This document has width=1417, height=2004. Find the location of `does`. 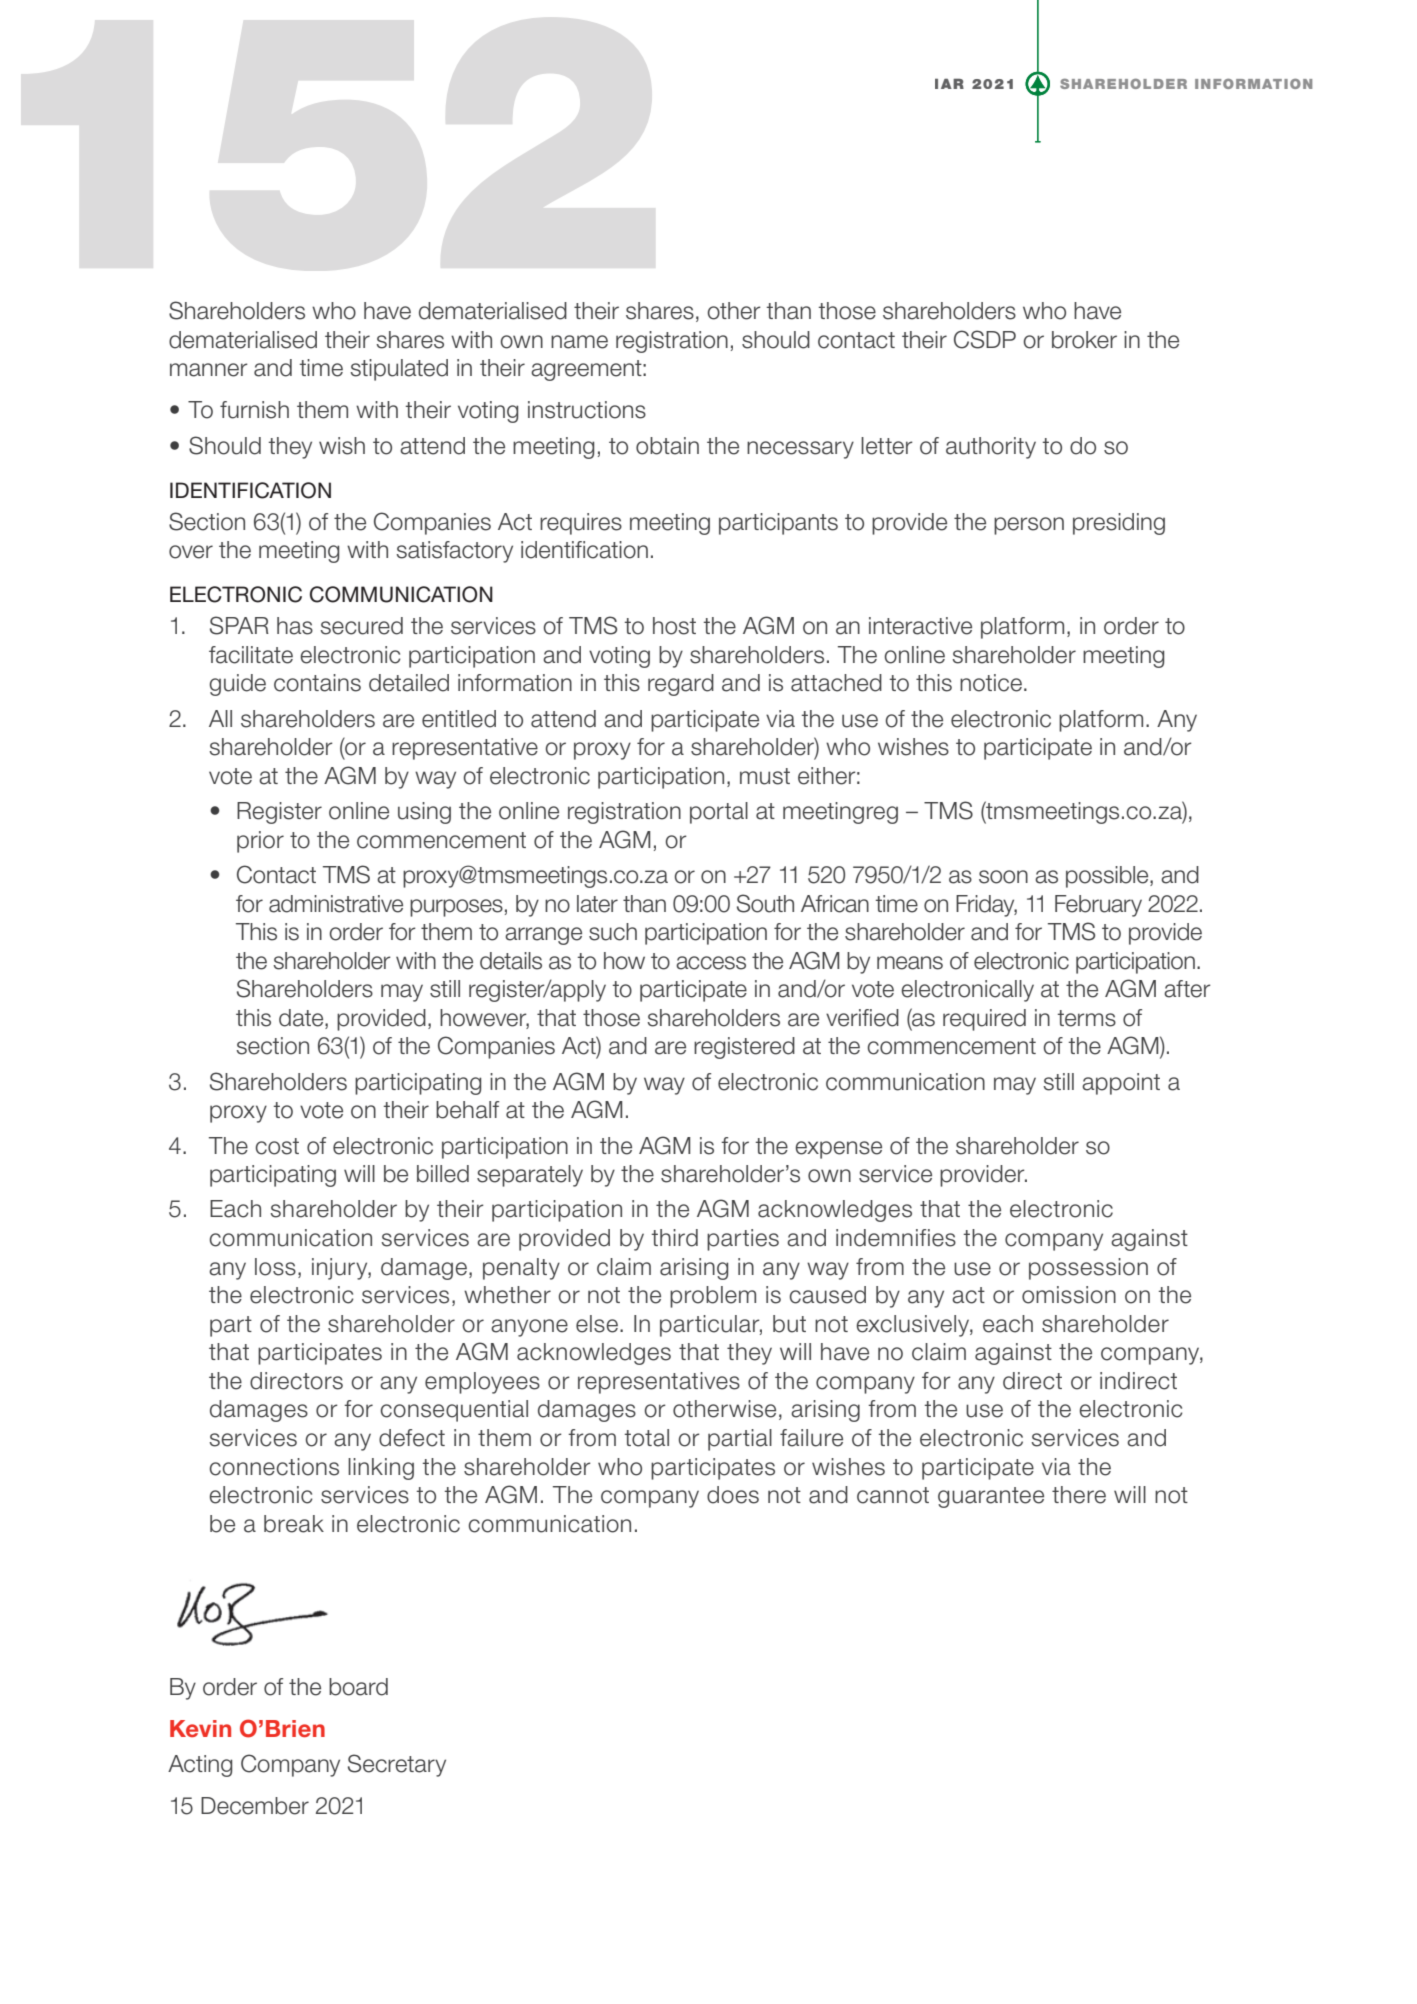

does is located at coordinates (733, 1495).
